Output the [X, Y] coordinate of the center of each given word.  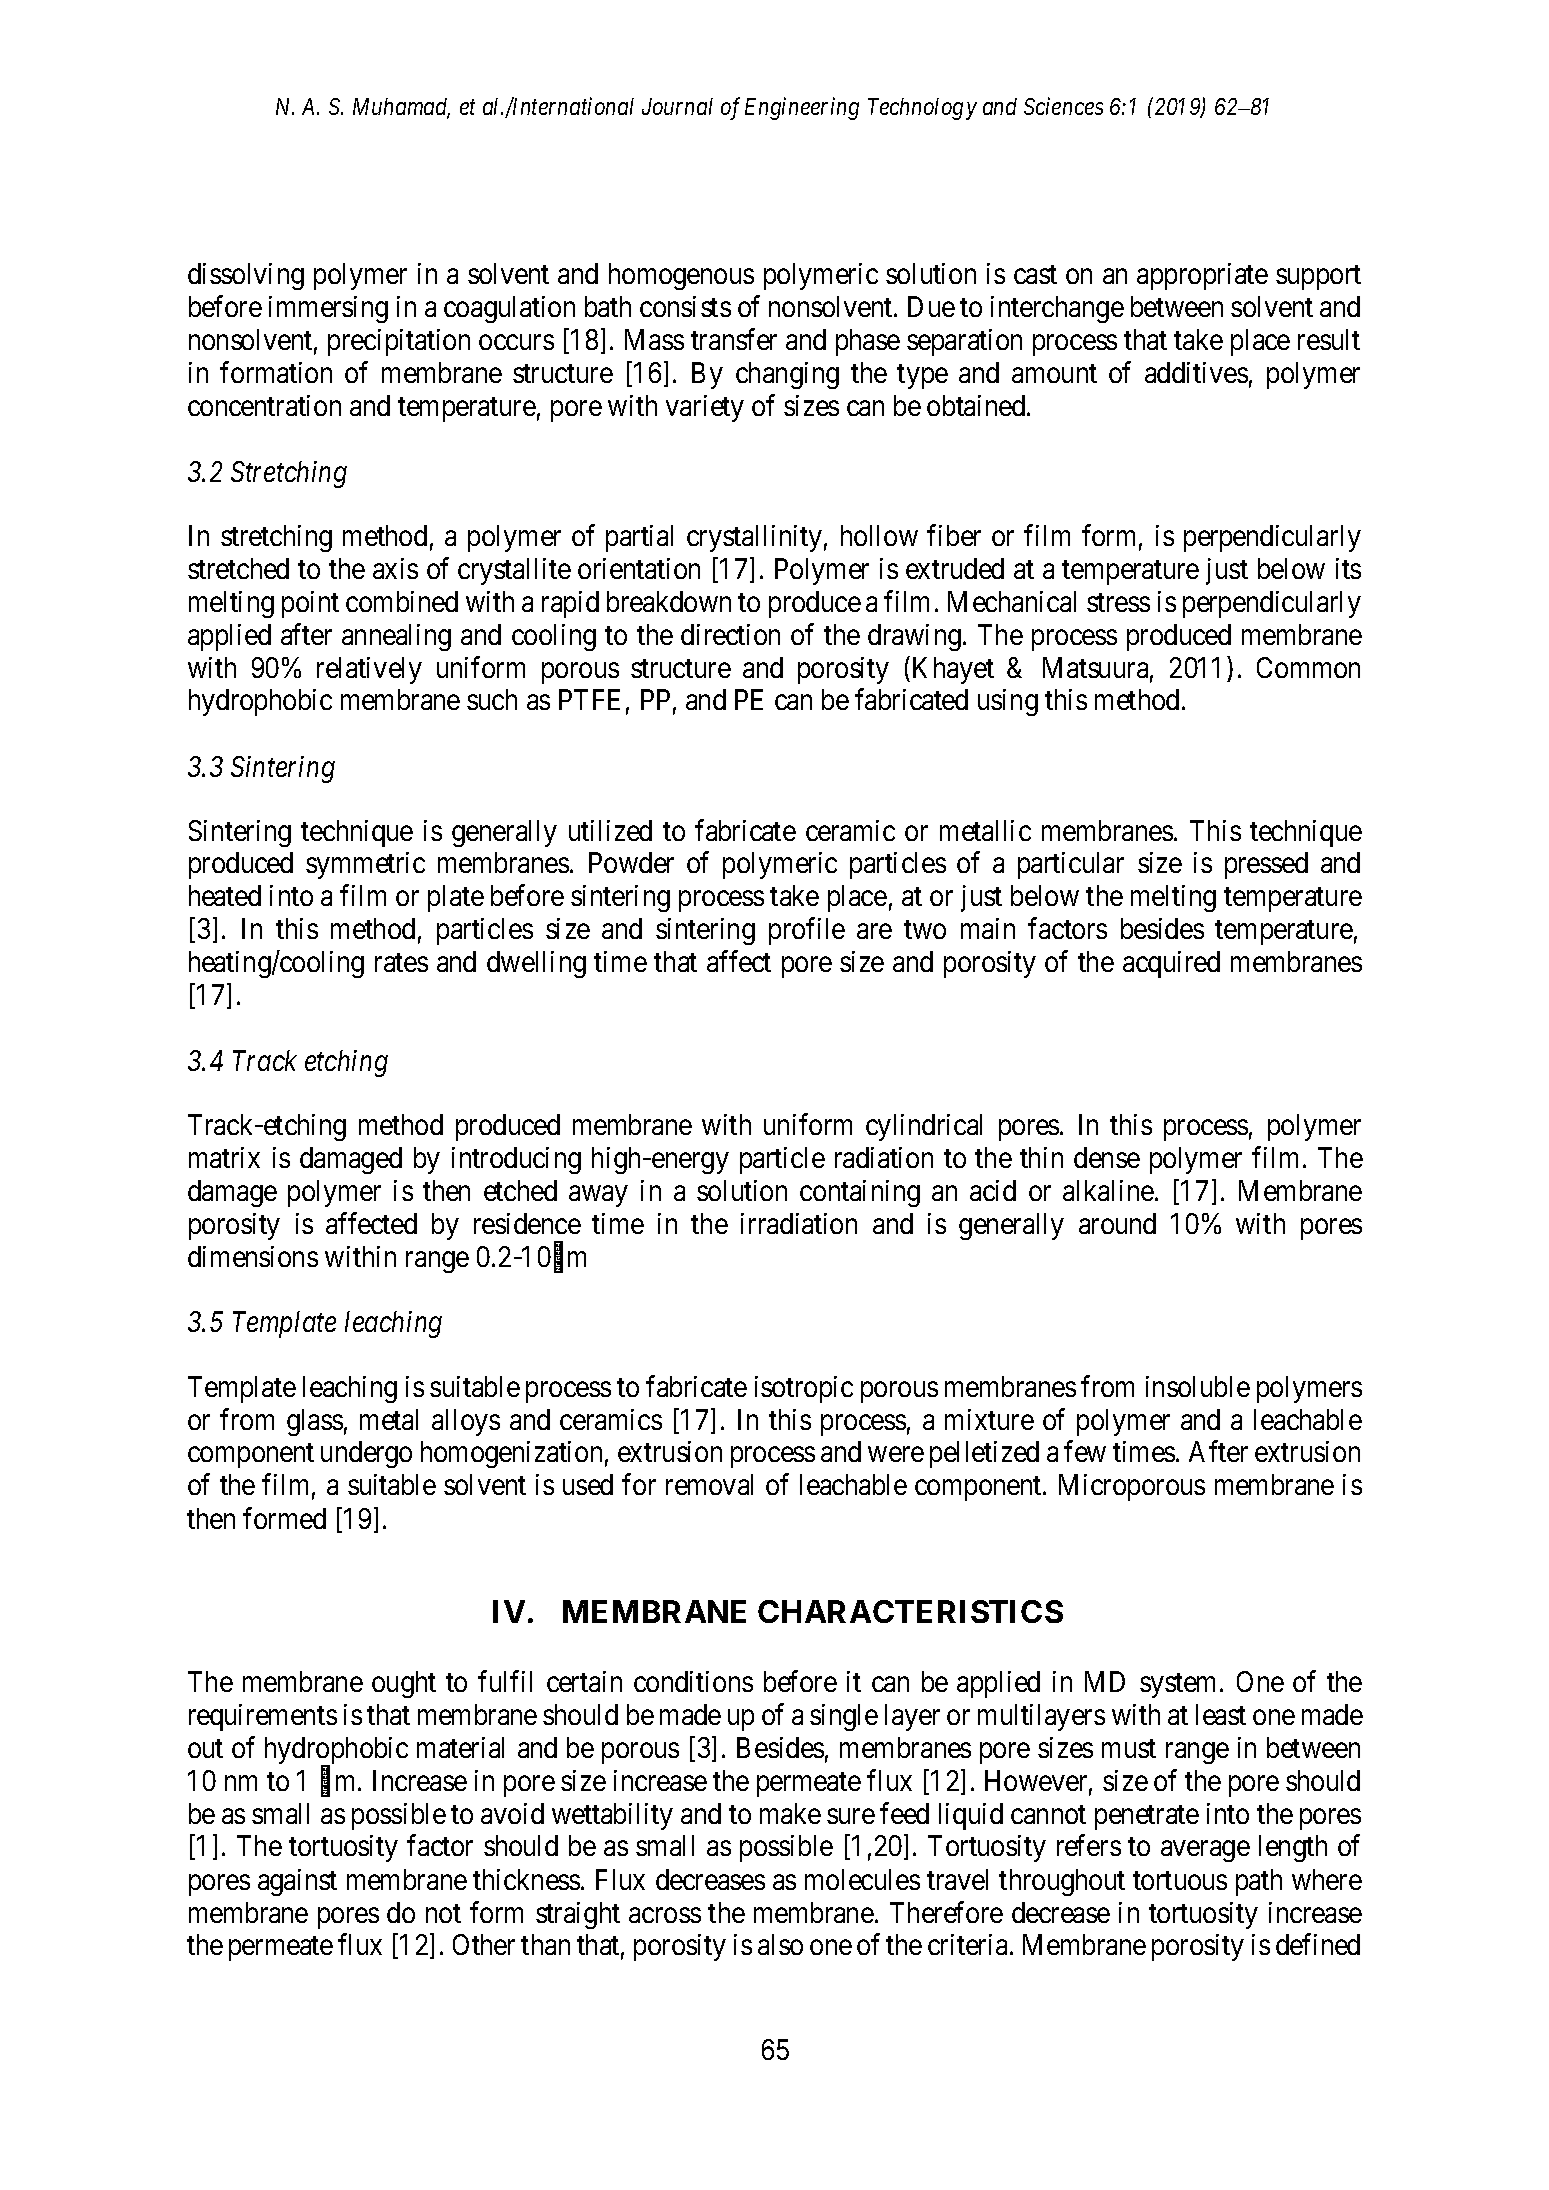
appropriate [1202, 276]
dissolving [246, 276]
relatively [369, 670]
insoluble [1198, 1386]
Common [1308, 667]
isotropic [804, 1389]
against [297, 1882]
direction [730, 634]
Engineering [802, 109]
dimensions [253, 1256]
